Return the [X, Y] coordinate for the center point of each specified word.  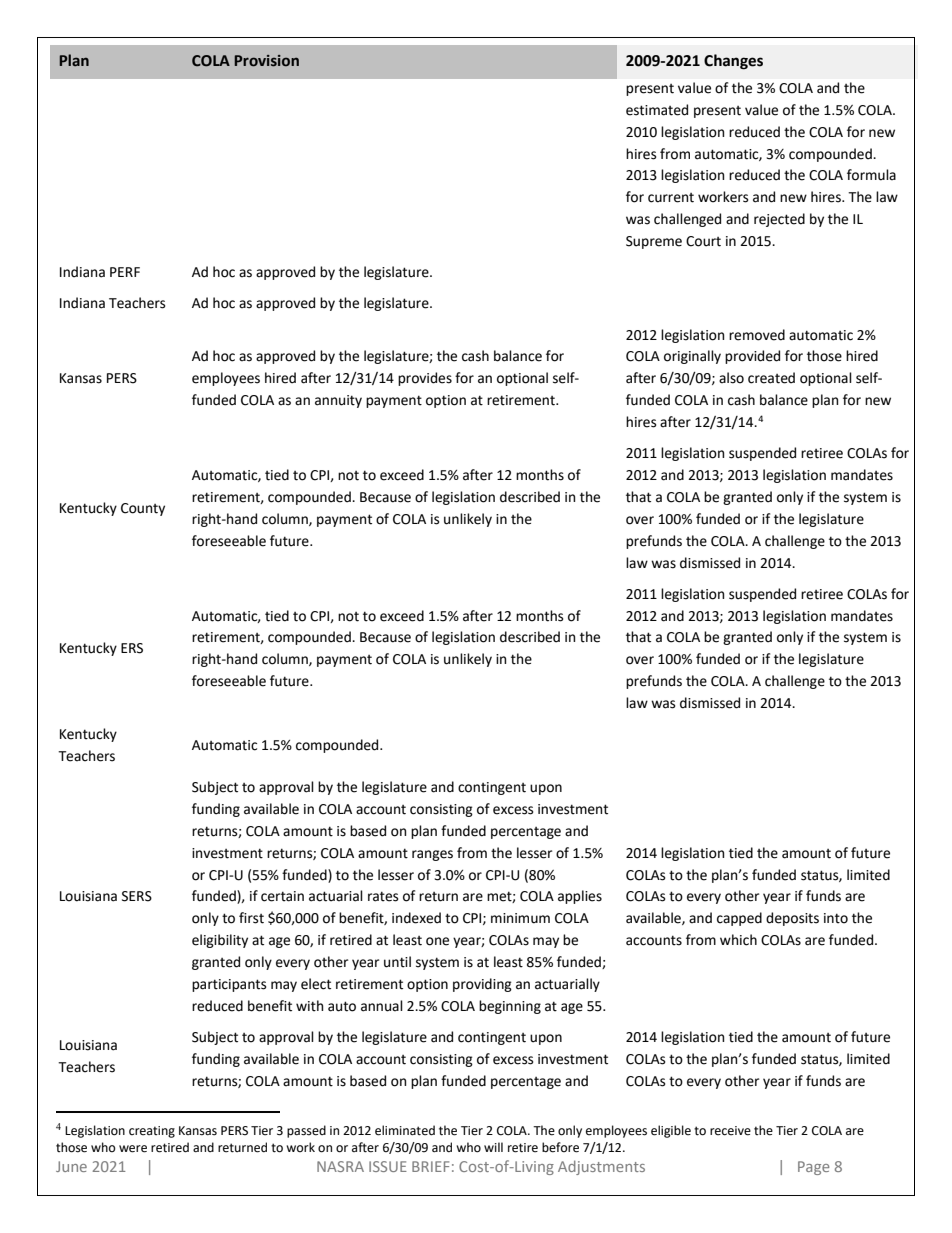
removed [757, 335]
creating [152, 1132]
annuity [338, 401]
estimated [657, 110]
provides [425, 379]
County [143, 509]
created [771, 378]
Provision [266, 61]
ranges [432, 855]
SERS [137, 896]
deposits [792, 919]
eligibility [220, 941]
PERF [125, 272]
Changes [733, 62]
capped [739, 919]
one [437, 941]
